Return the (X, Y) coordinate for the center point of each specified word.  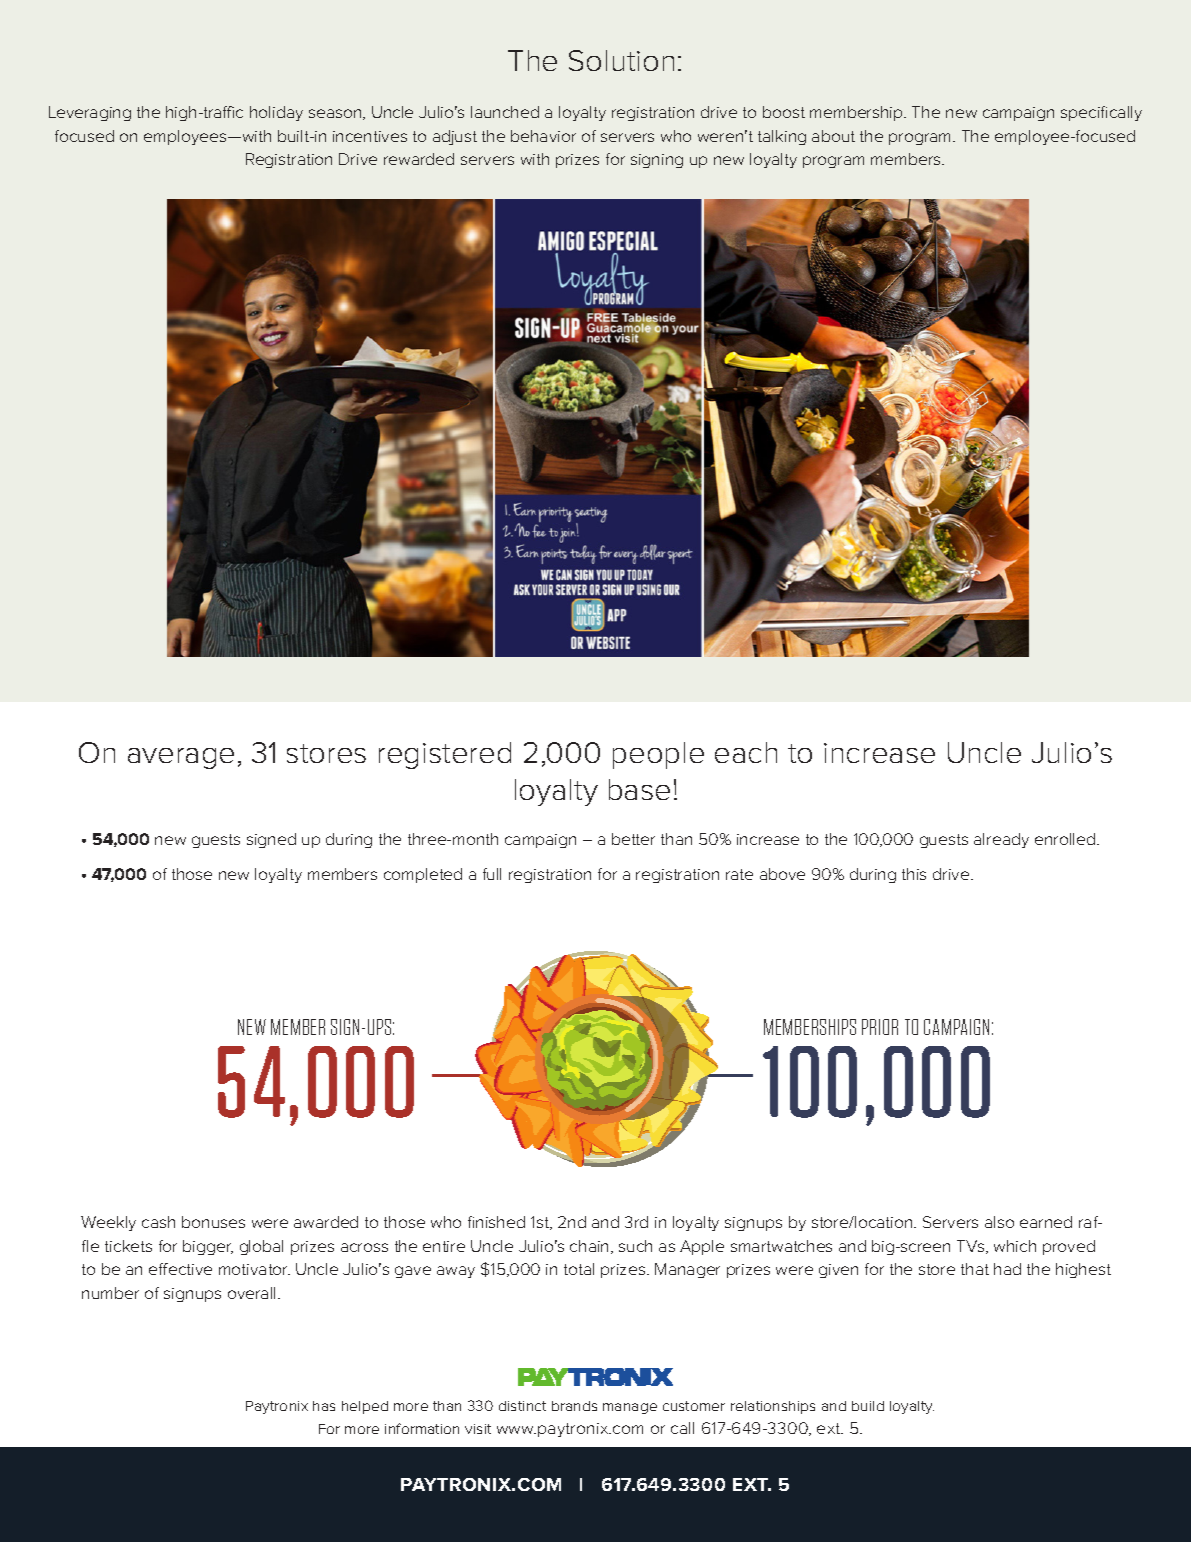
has (324, 1406)
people (658, 755)
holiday (276, 113)
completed (423, 875)
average (181, 758)
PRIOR (880, 1027)
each (746, 752)
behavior (543, 136)
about (833, 136)
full (492, 874)
